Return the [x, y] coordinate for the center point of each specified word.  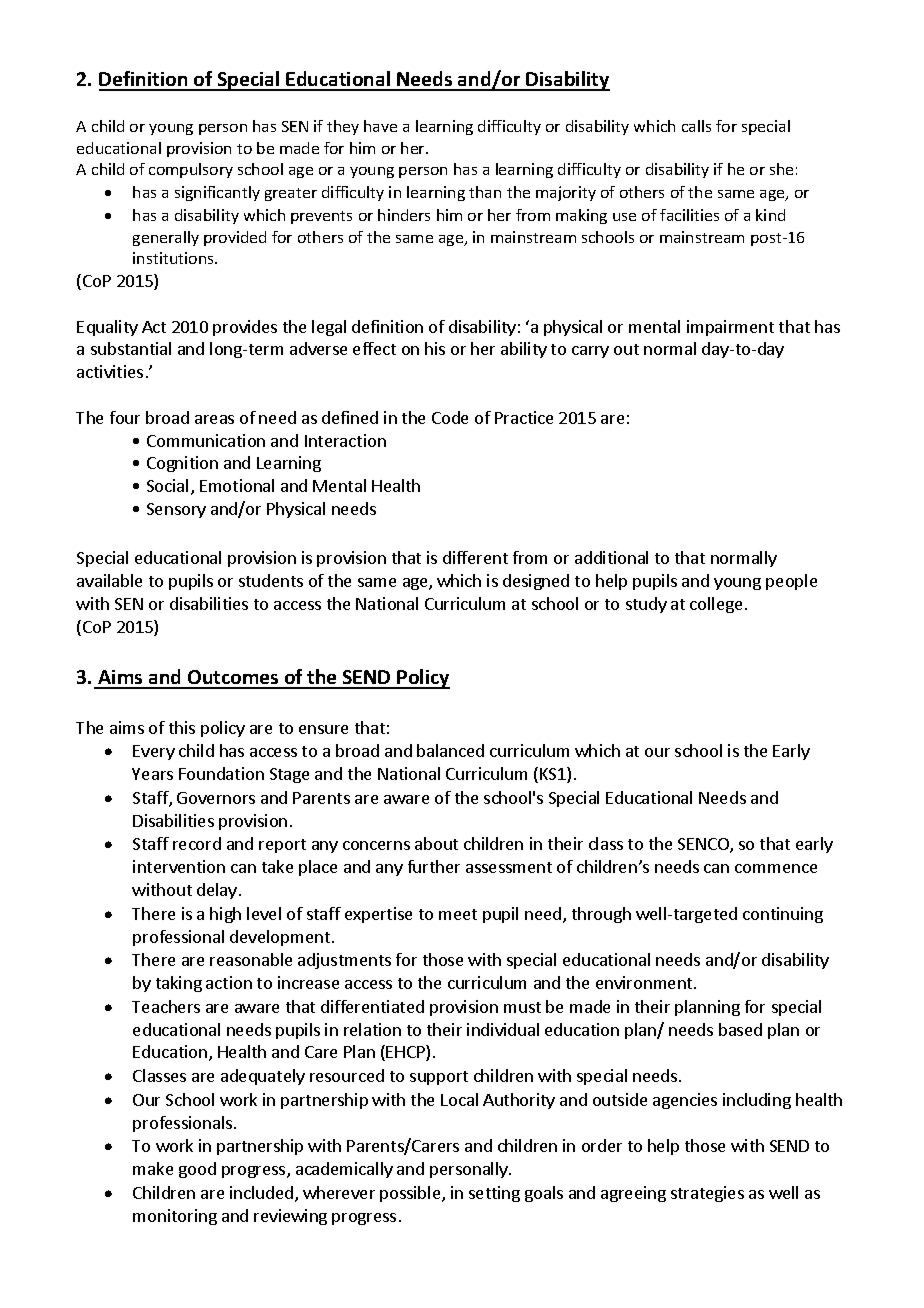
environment [645, 982]
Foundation [221, 773]
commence [776, 868]
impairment [730, 328]
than [485, 192]
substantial [131, 348]
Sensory [176, 510]
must [522, 1007]
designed [536, 582]
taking [179, 984]
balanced [450, 750]
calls [696, 126]
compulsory [191, 170]
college [716, 605]
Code [450, 417]
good [197, 1170]
